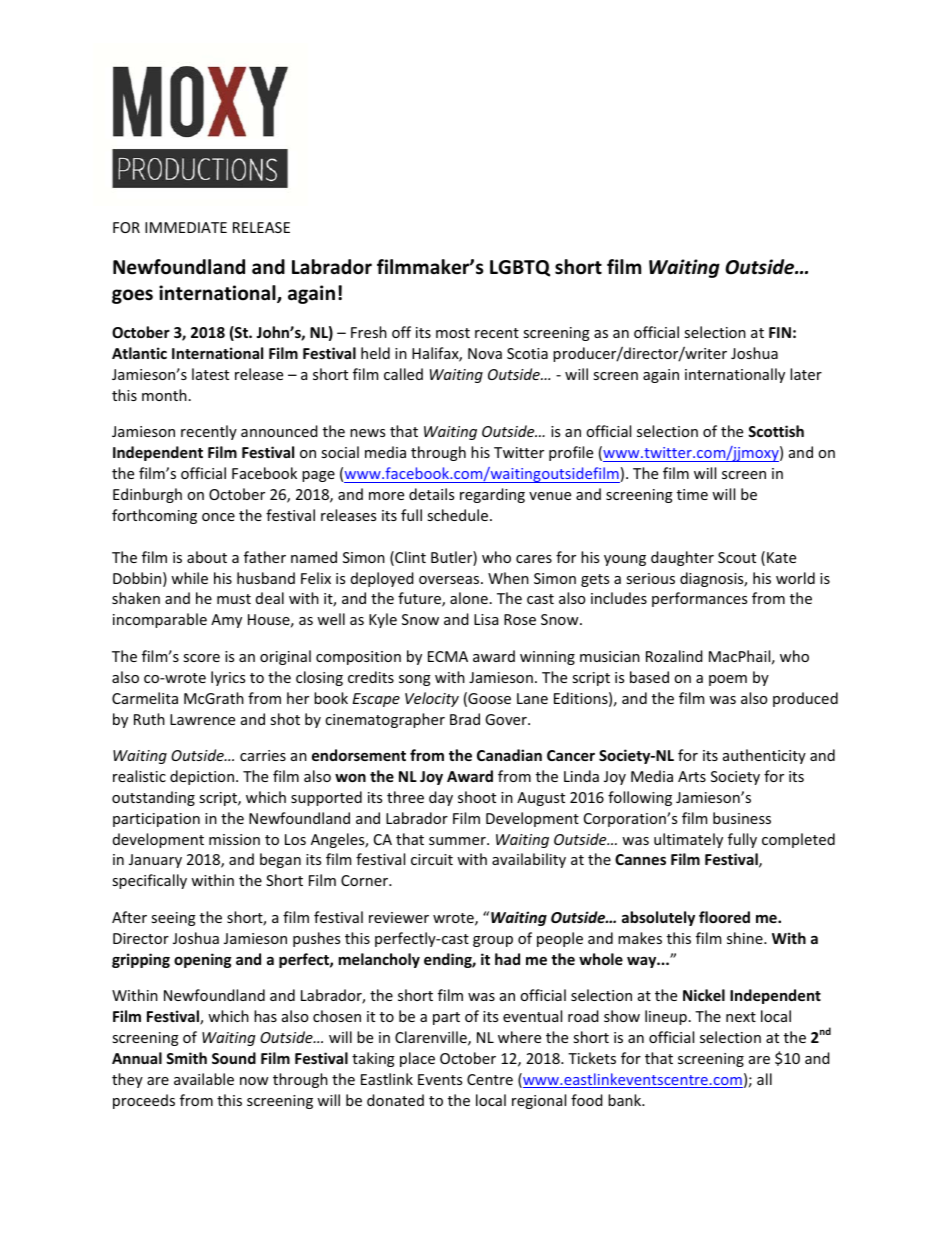 The height and width of the document is (1233, 952). I want to click on lyrics, so click(228, 678).
